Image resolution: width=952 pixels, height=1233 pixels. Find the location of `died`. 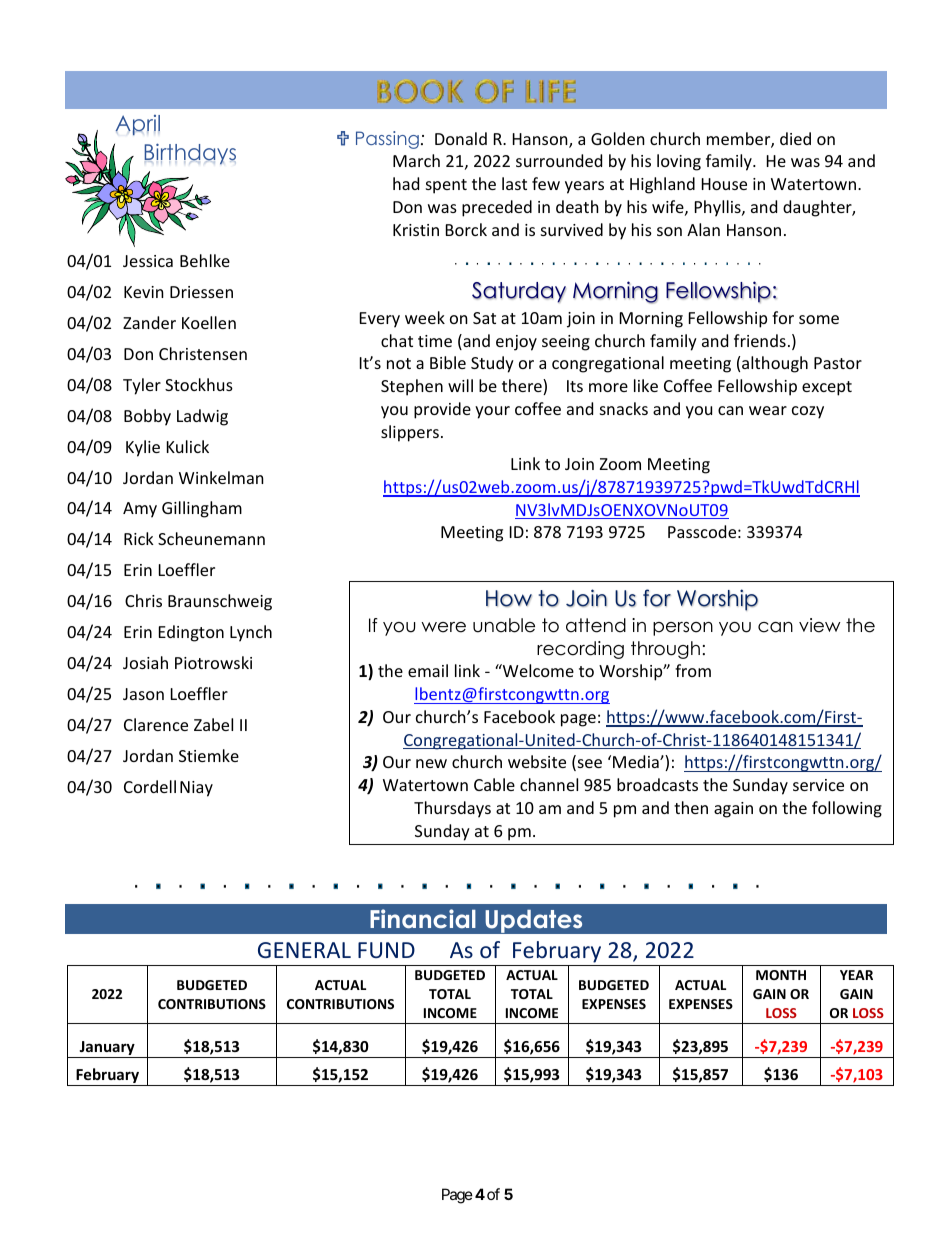

died is located at coordinates (795, 138).
